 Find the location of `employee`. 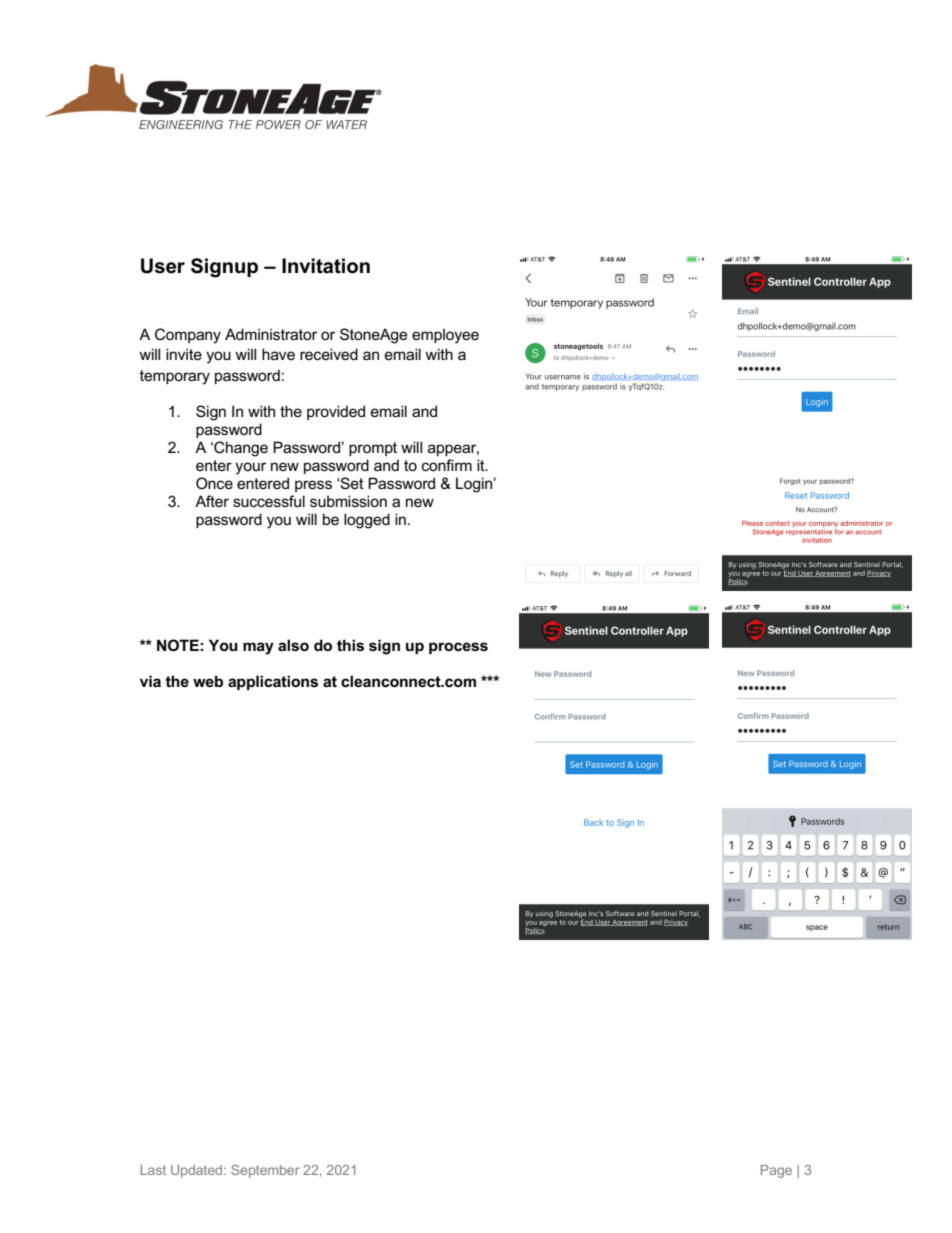

employee is located at coordinates (445, 336).
